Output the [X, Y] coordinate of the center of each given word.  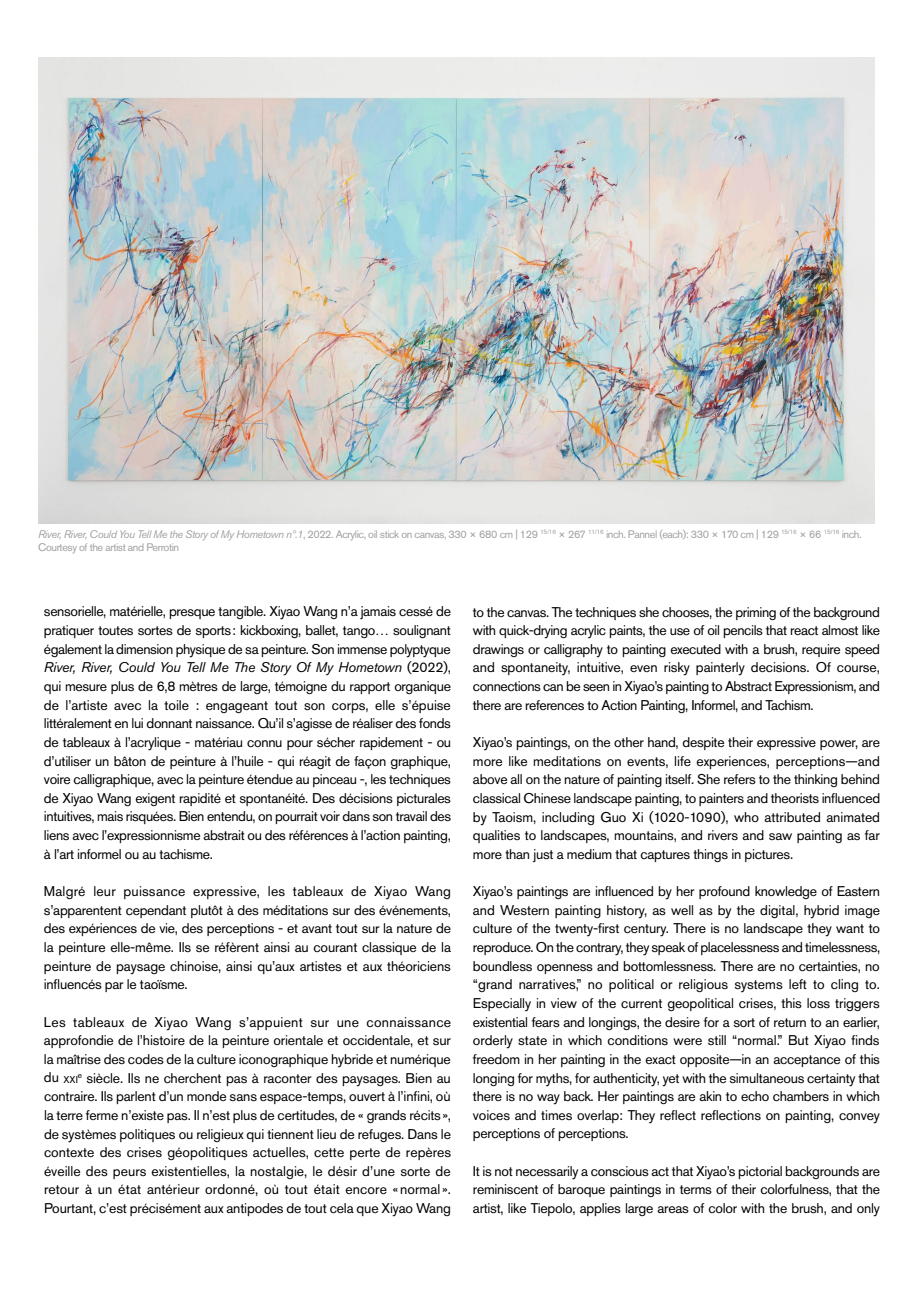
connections [507, 686]
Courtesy [58, 548]
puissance [154, 892]
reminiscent [505, 1189]
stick [389, 534]
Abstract [748, 686]
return [790, 1022]
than [517, 854]
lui [137, 723]
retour [61, 1189]
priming [756, 613]
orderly [493, 1042]
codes [146, 1059]
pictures [768, 855]
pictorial [760, 1172]
